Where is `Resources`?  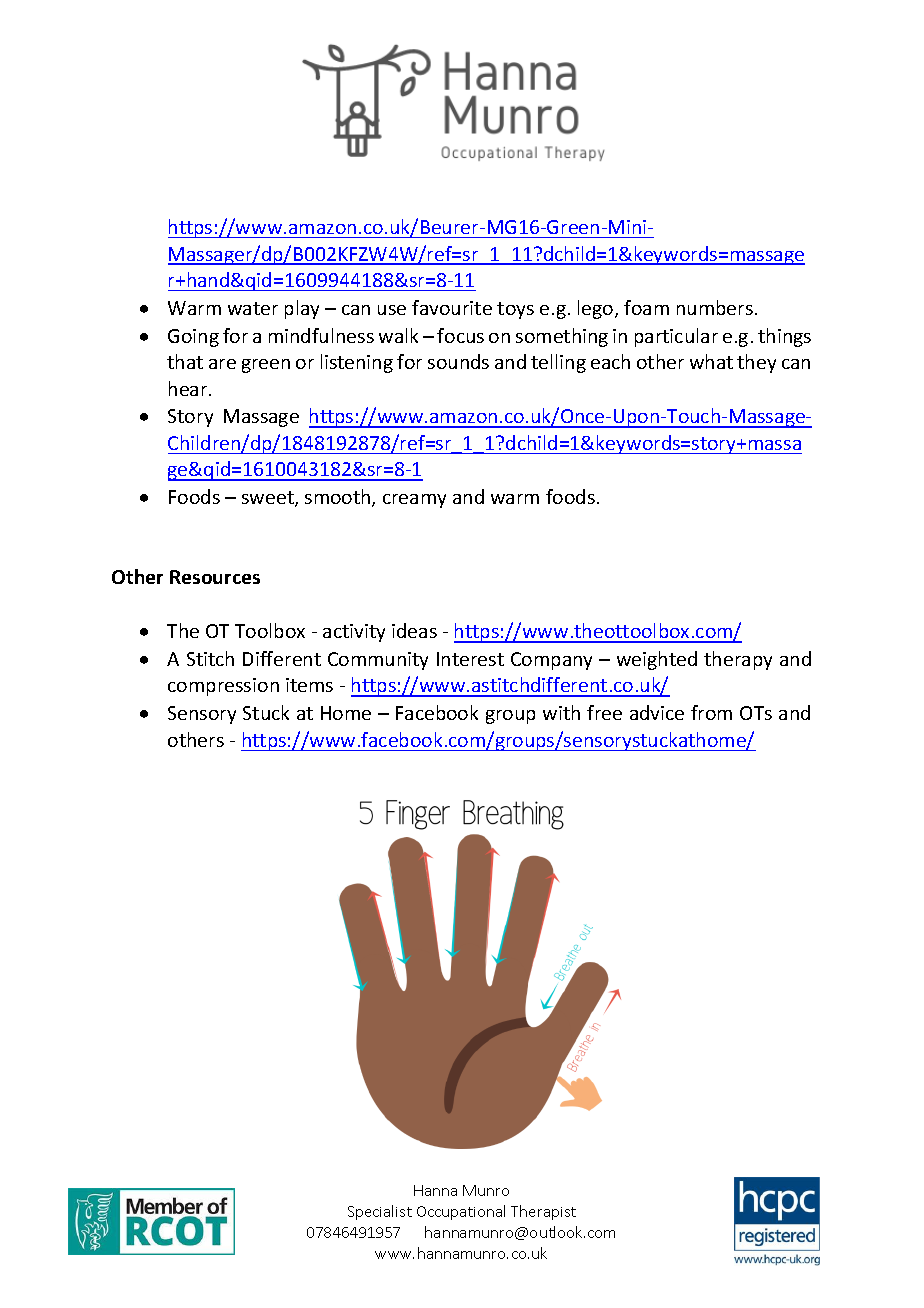 Resources is located at coordinates (215, 577).
